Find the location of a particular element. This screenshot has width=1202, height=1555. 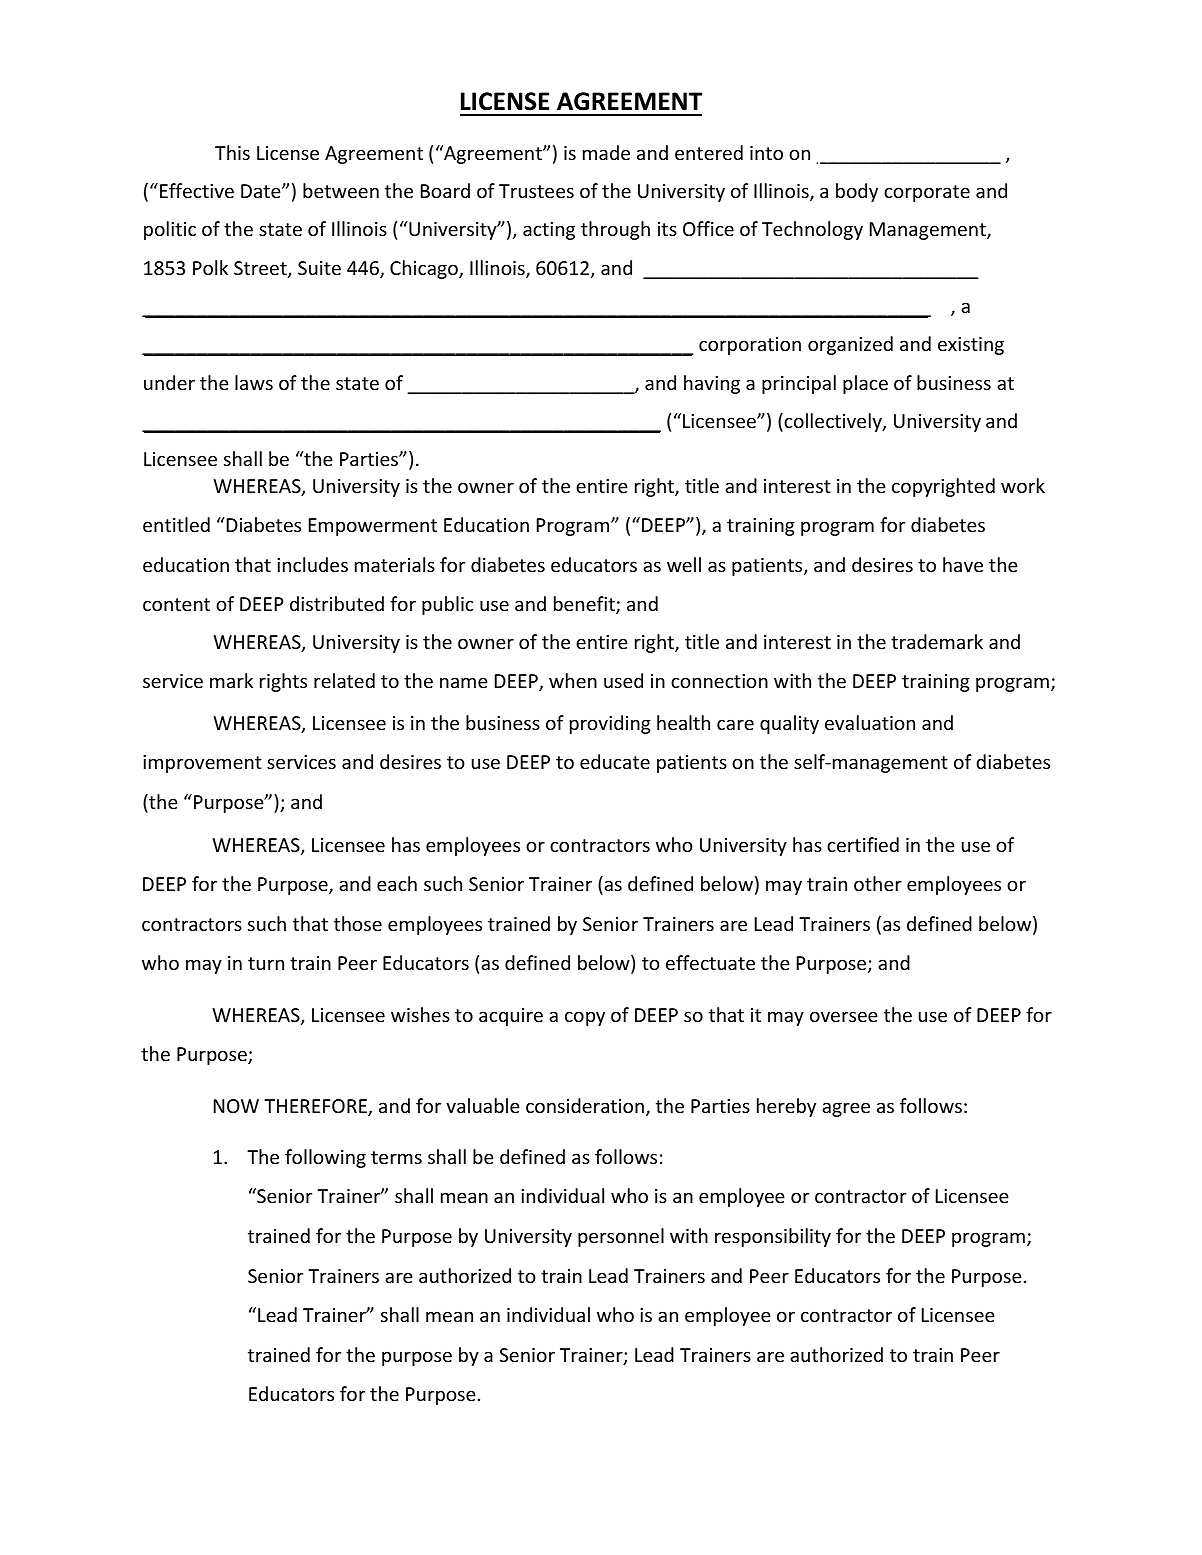

following is located at coordinates (325, 1158).
